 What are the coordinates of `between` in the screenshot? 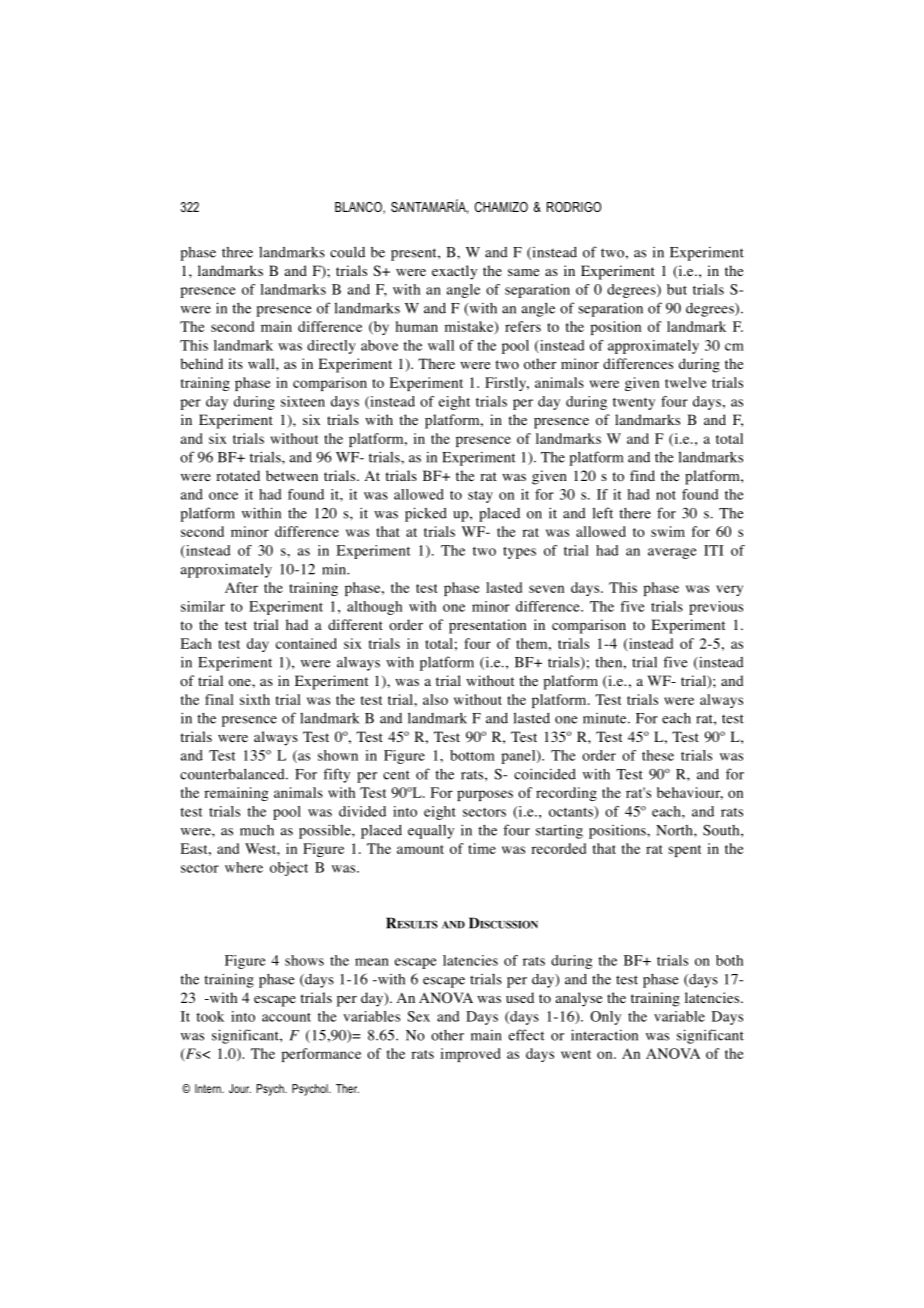 It's located at (292, 475).
